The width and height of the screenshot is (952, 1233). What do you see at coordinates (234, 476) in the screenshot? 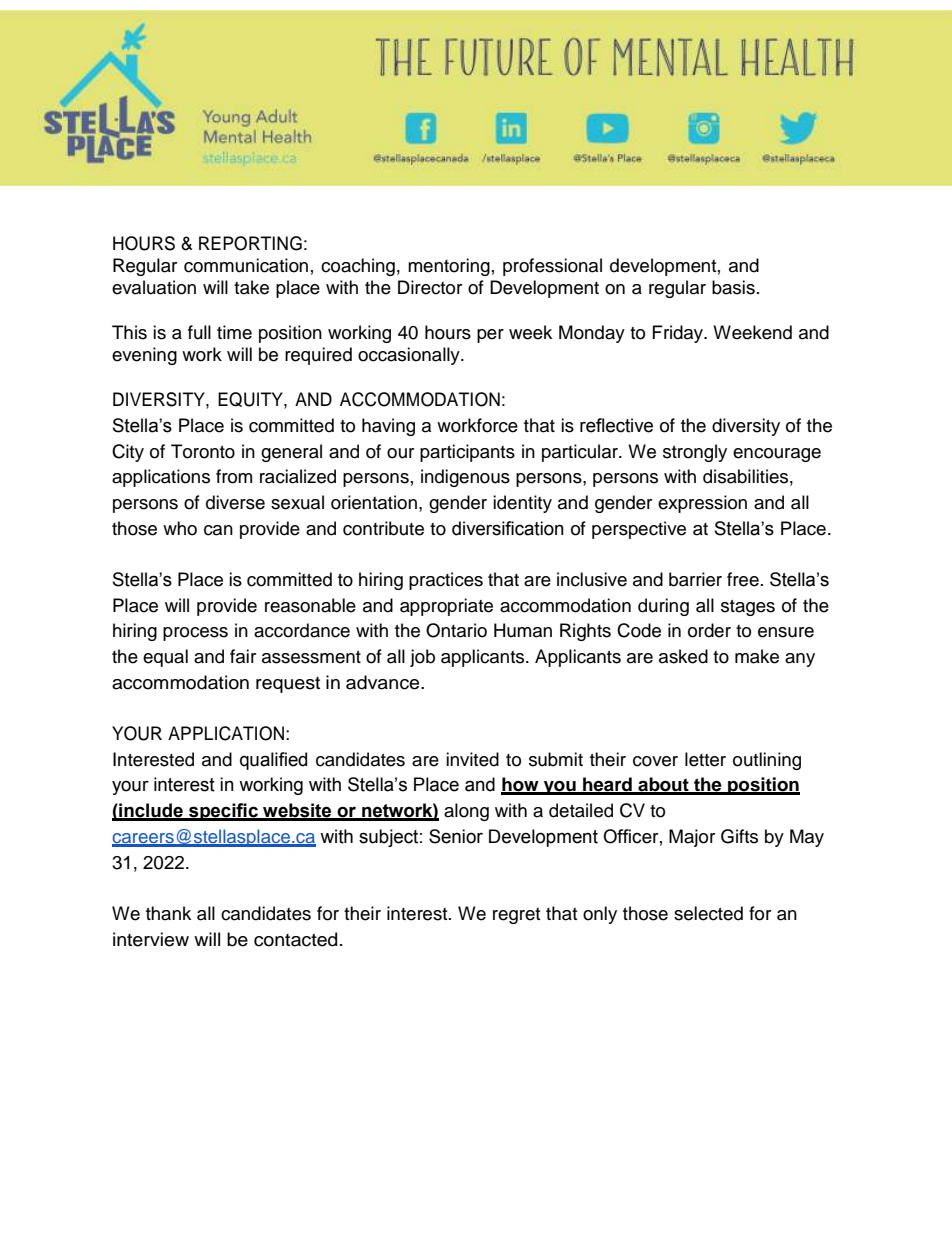
I see `from` at bounding box center [234, 476].
